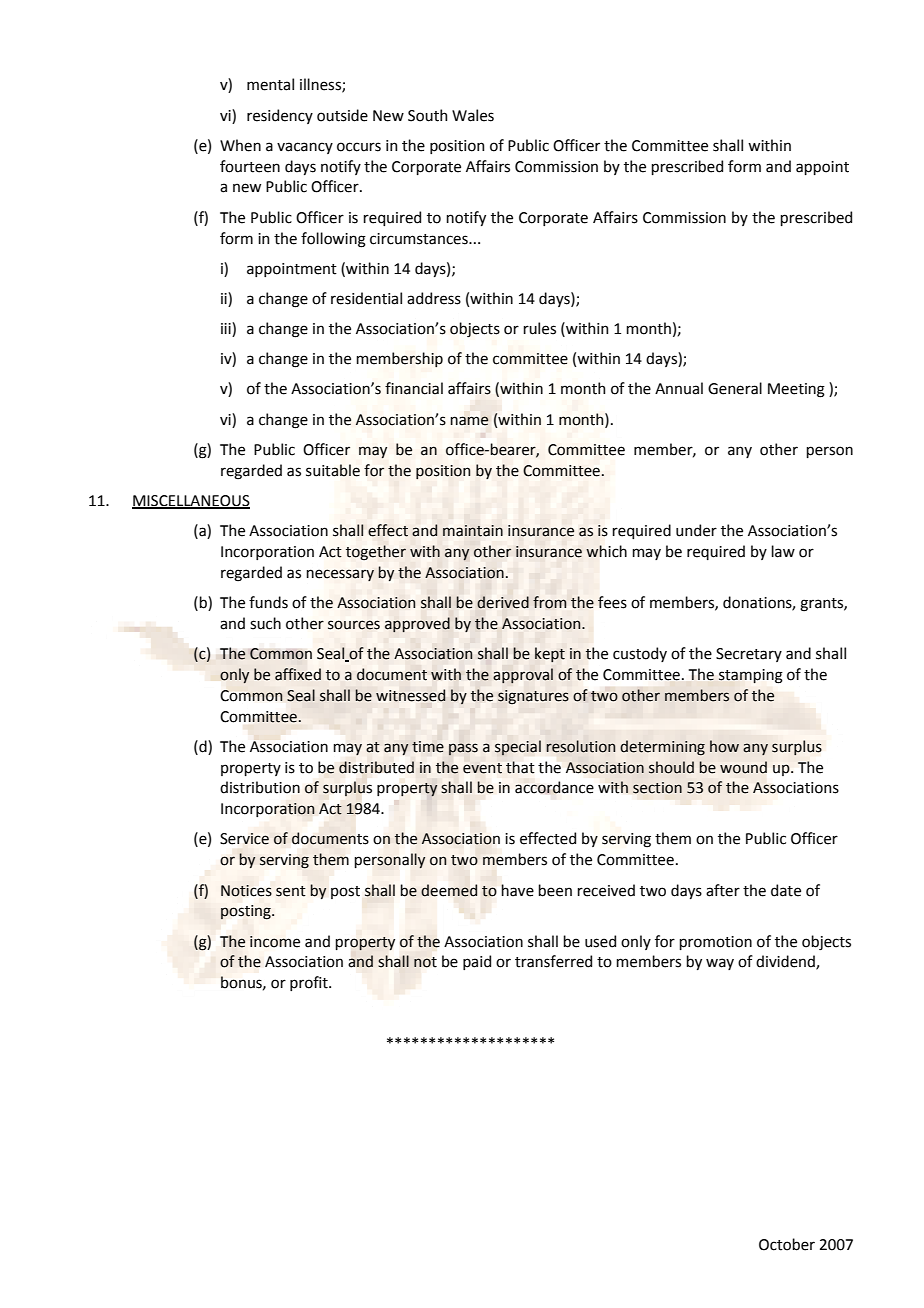 The width and height of the document is (924, 1308). What do you see at coordinates (473, 115) in the document?
I see `Wales` at bounding box center [473, 115].
